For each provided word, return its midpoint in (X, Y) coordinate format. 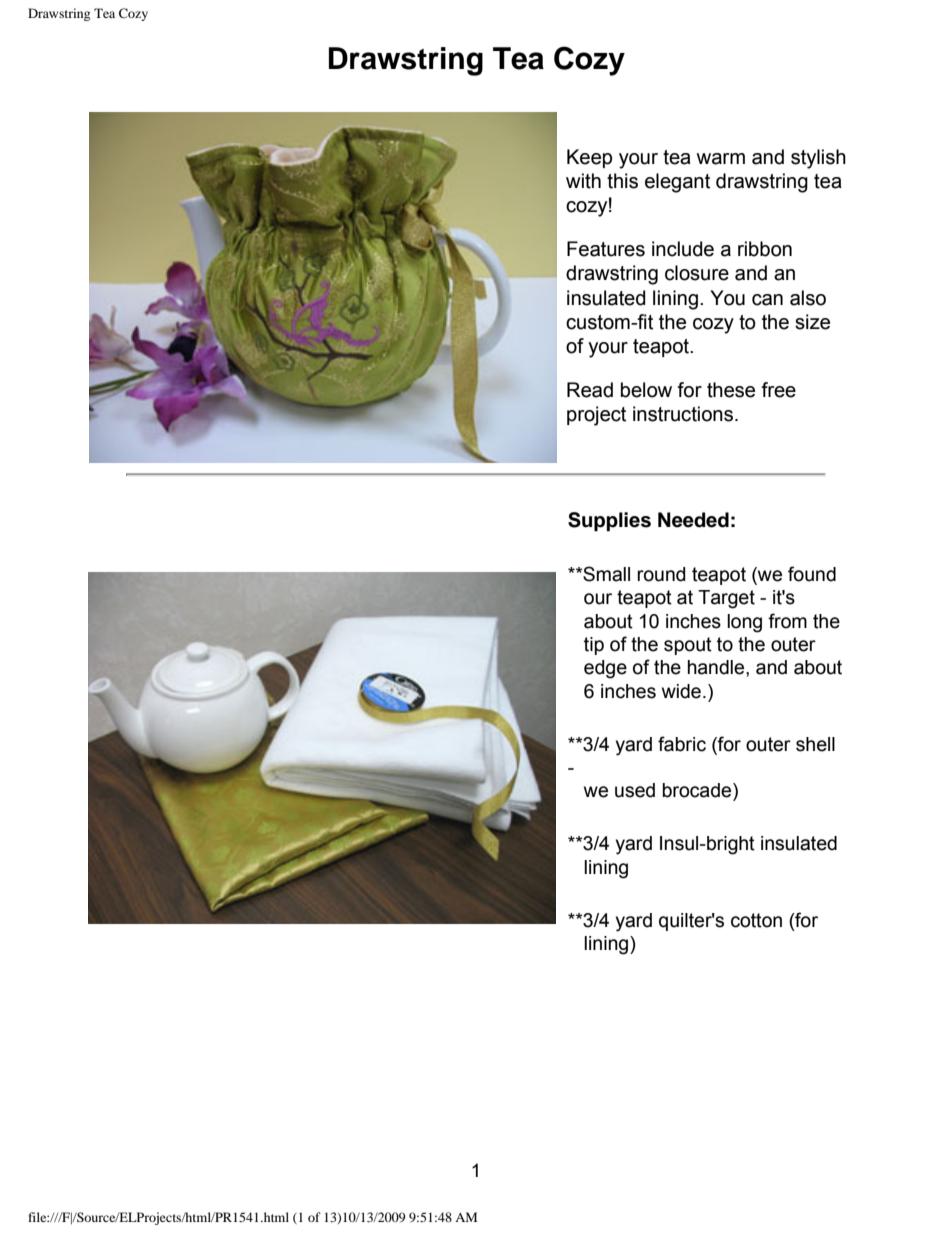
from (787, 621)
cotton (756, 920)
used (635, 790)
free (778, 390)
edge (605, 669)
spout (688, 646)
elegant (677, 183)
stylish (818, 159)
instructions (683, 414)
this (622, 181)
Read (590, 390)
